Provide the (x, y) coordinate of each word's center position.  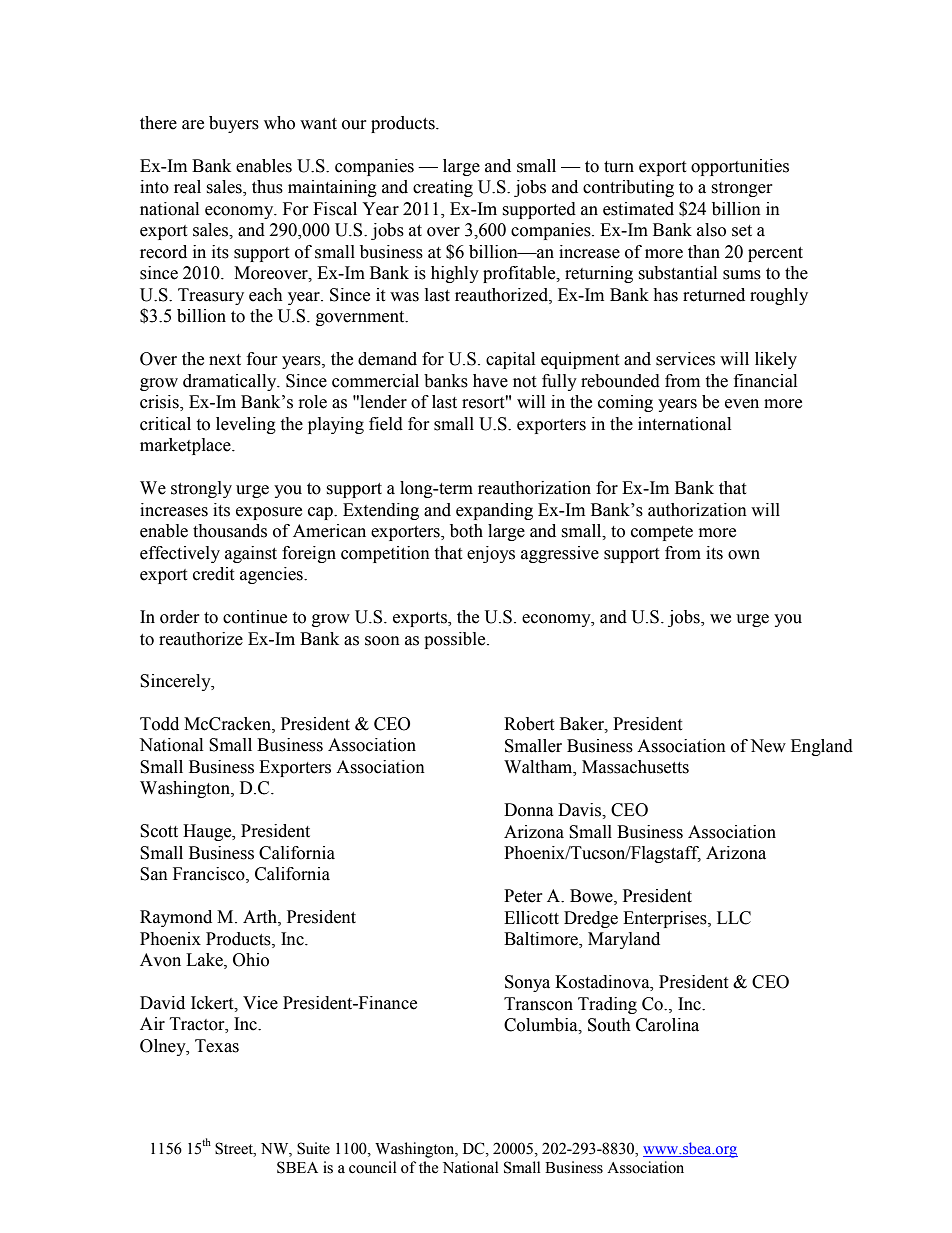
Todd (159, 724)
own (744, 555)
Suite (313, 1148)
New (768, 746)
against (251, 554)
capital (510, 360)
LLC (734, 918)
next (225, 360)
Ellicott (531, 918)
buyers (234, 124)
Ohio (251, 960)
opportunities (740, 167)
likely (776, 360)
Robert (529, 724)
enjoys (491, 554)
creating (443, 188)
